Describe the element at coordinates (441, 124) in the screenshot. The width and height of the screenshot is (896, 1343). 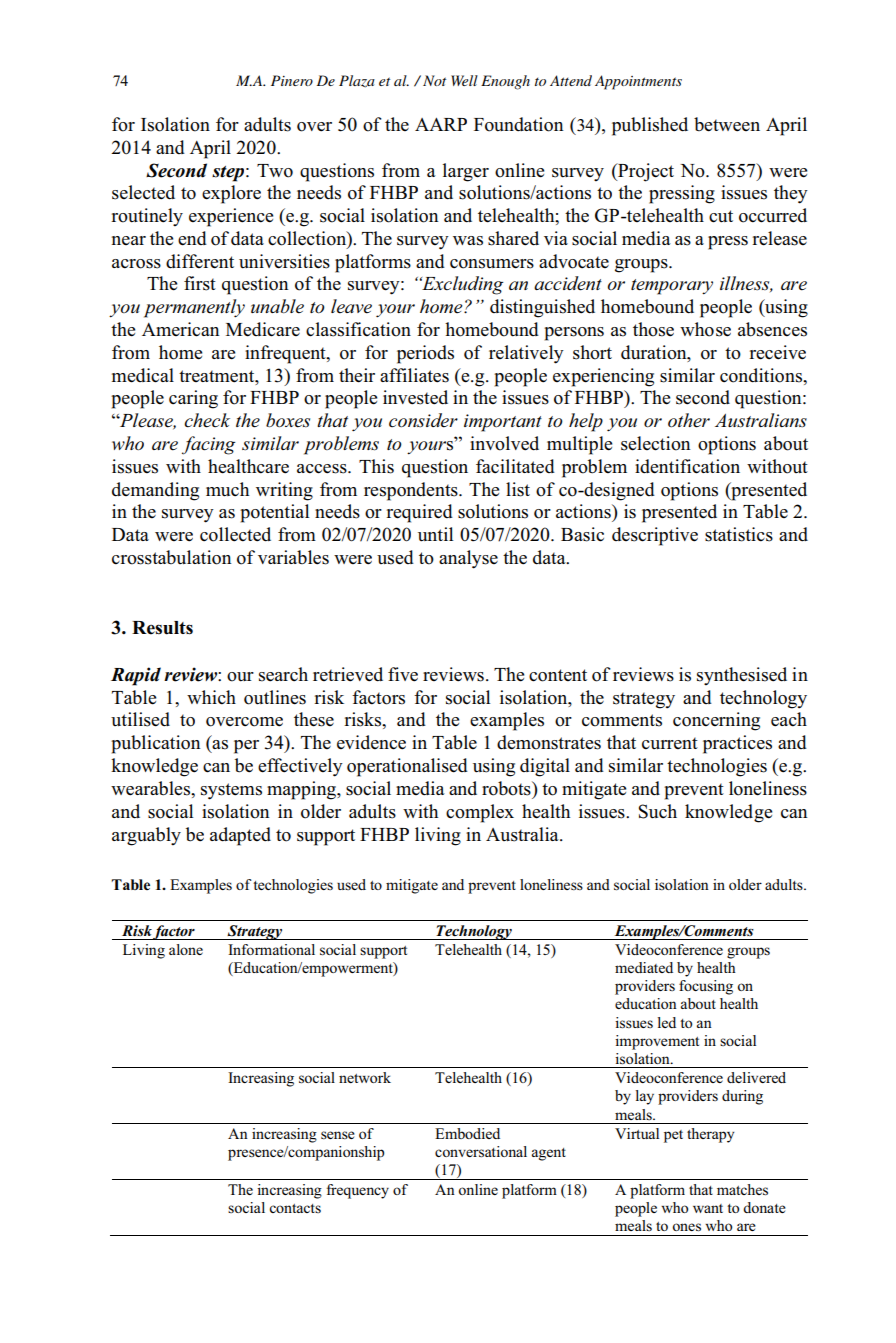
I see `AARP` at that location.
